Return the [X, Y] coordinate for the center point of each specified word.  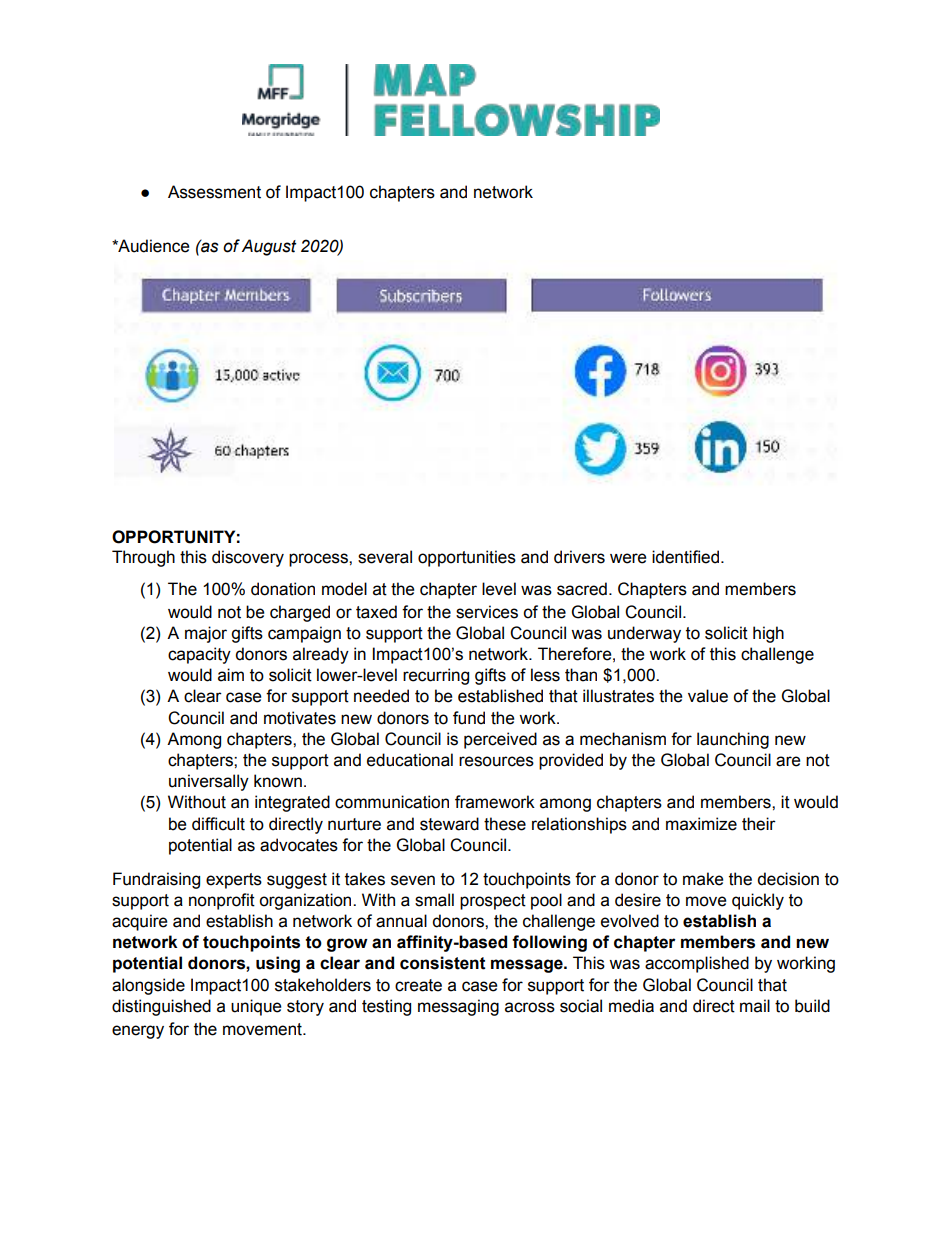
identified [685, 557]
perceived [500, 740]
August [269, 247]
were [628, 558]
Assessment [214, 192]
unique [256, 1007]
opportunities [467, 558]
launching [733, 740]
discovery [248, 558]
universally [209, 782]
